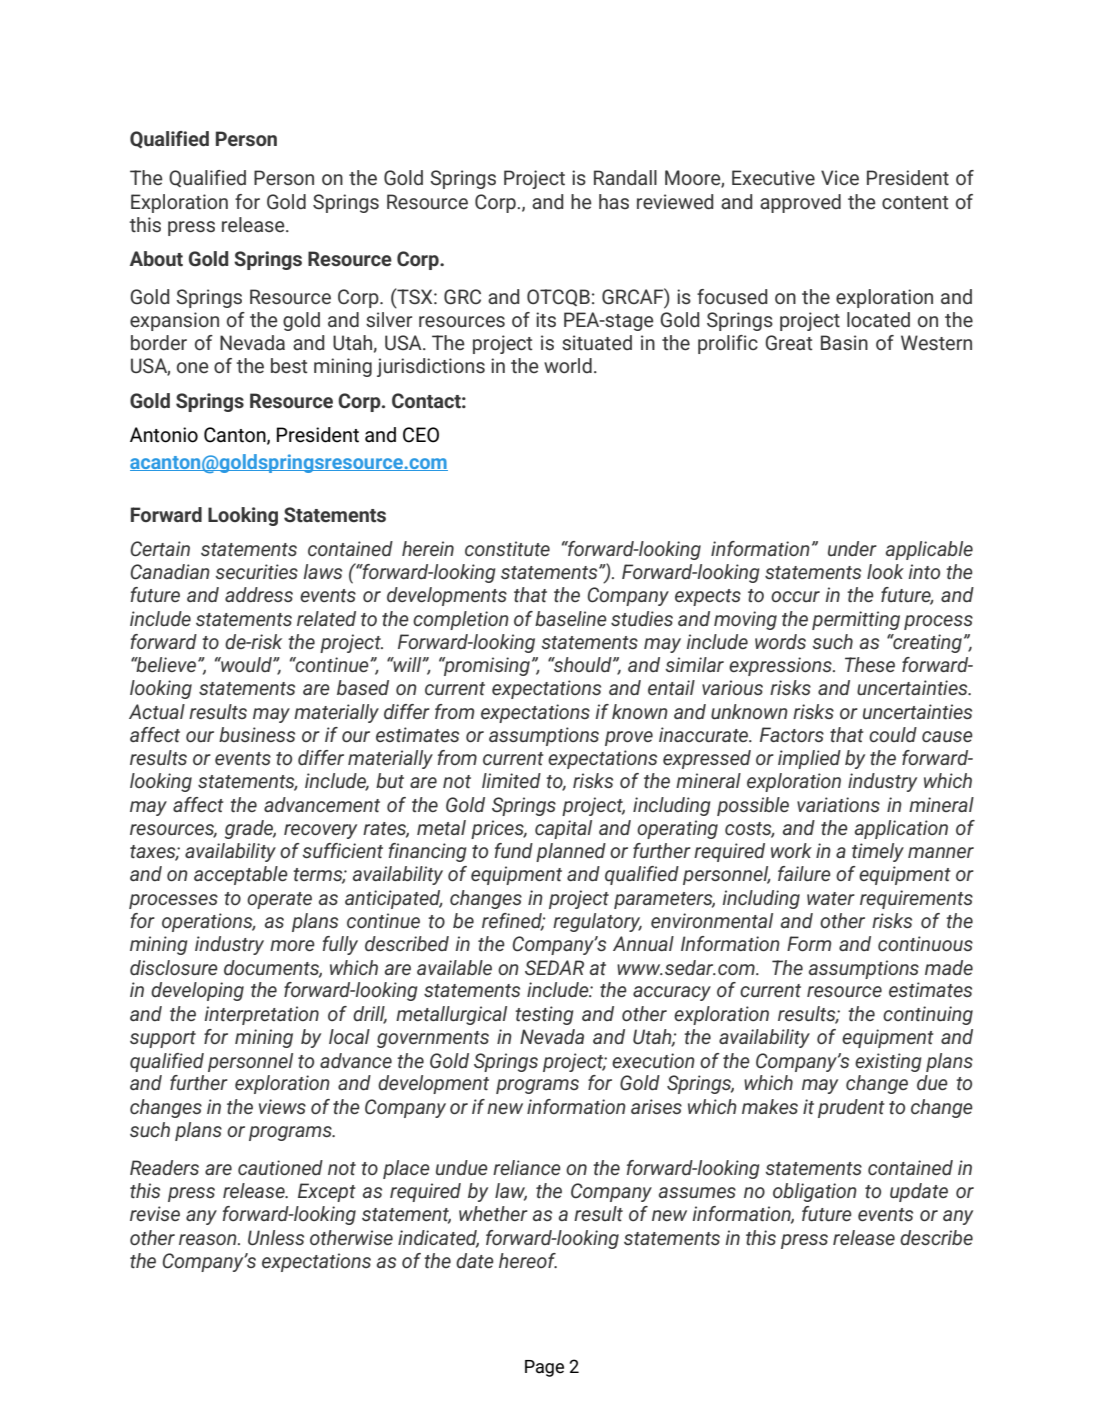 The height and width of the screenshot is (1428, 1103). What do you see at coordinates (571, 618) in the screenshot?
I see `baseline` at bounding box center [571, 618].
